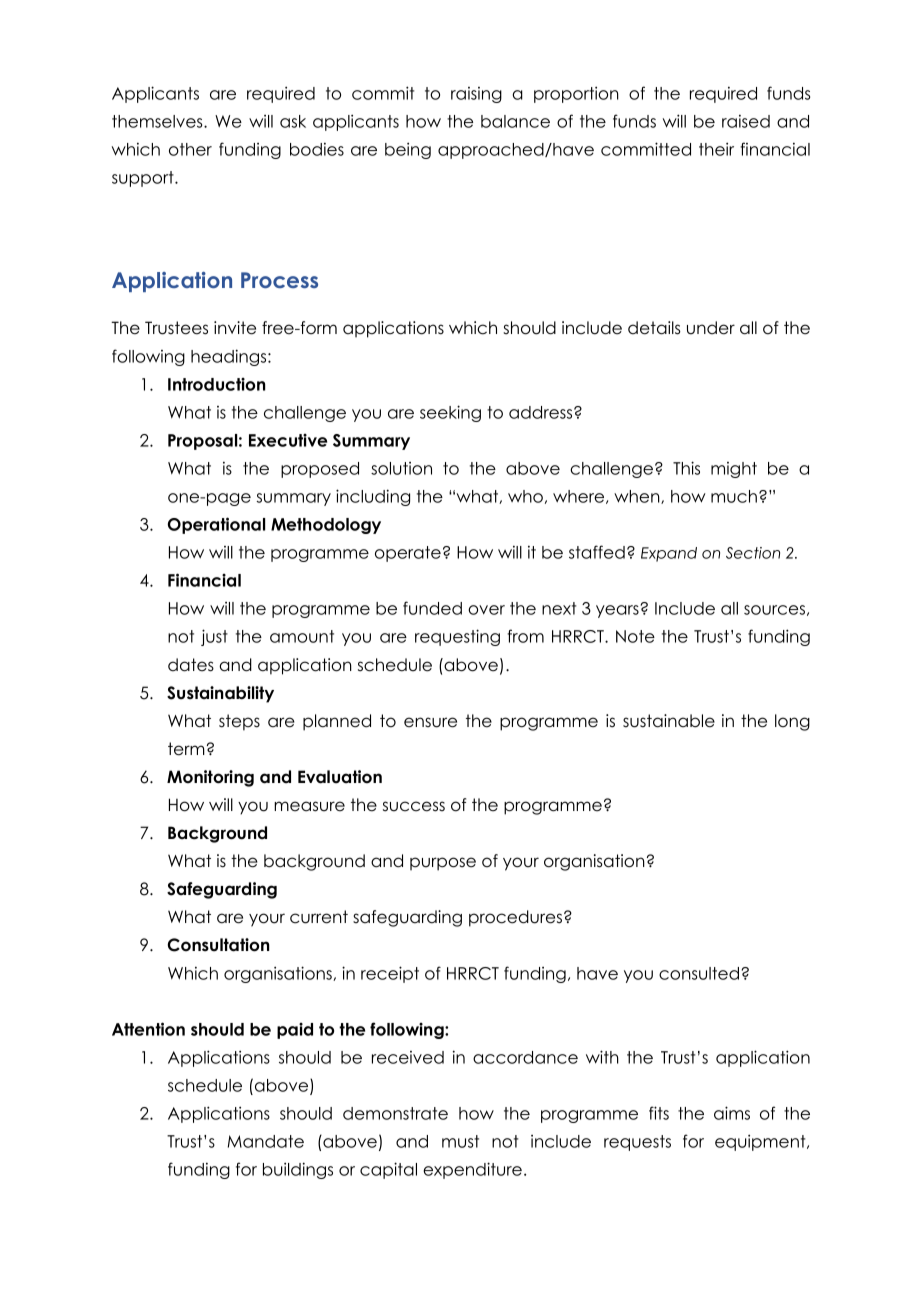  Describe the element at coordinates (443, 864) in the document. I see `purpose` at that location.
